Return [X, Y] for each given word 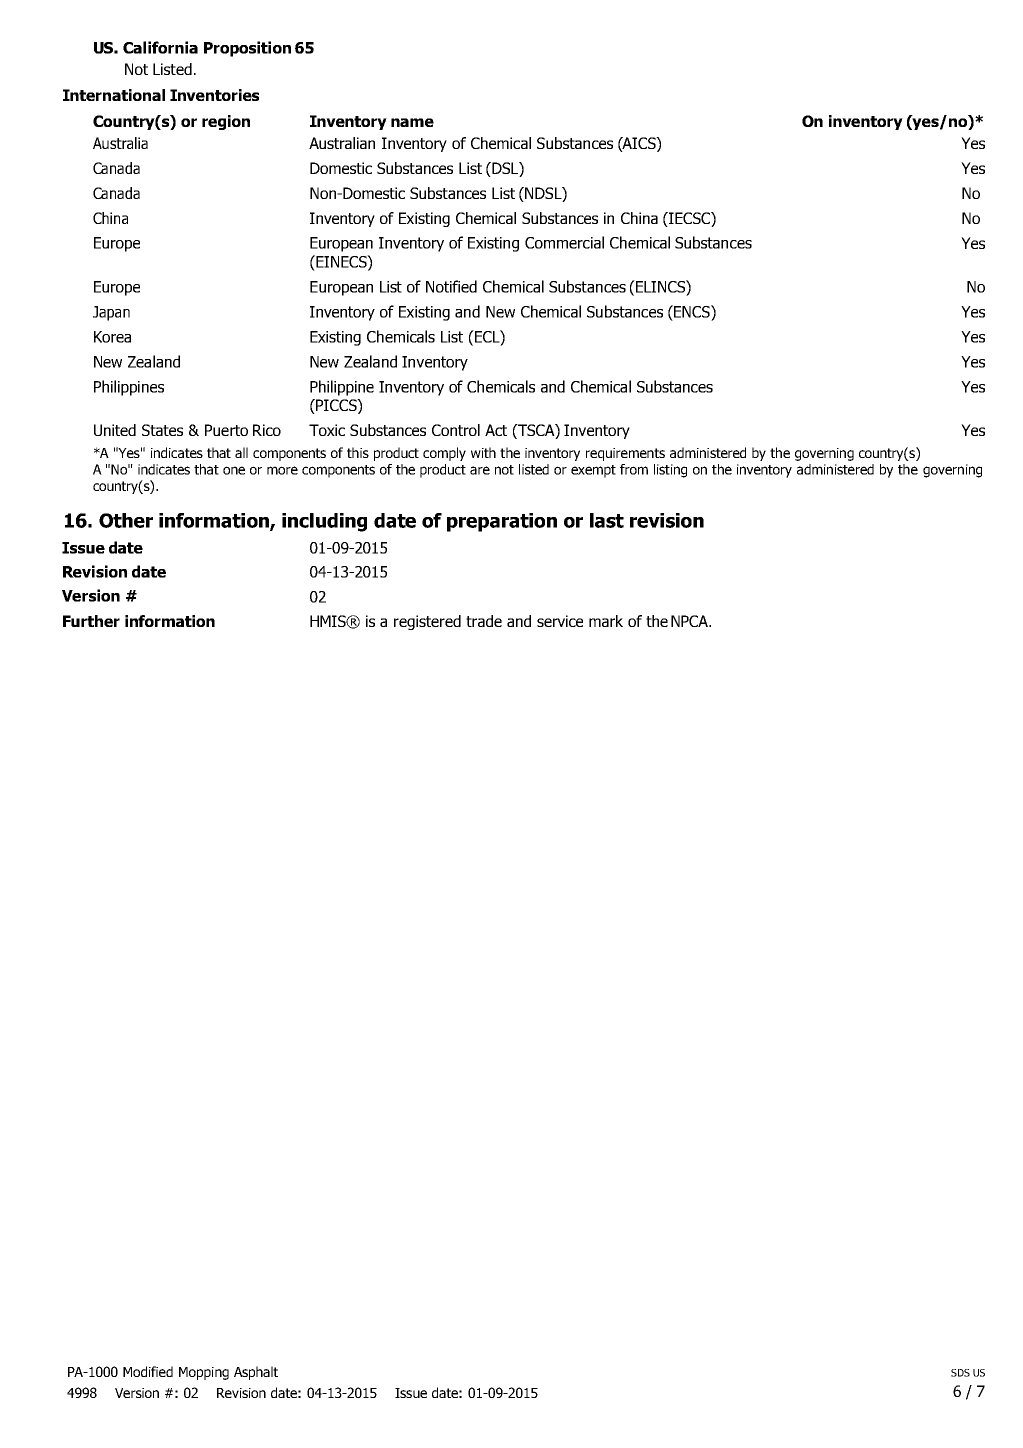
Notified [451, 286]
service [560, 621]
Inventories [214, 95]
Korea [112, 337]
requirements [625, 454]
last [607, 520]
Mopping [204, 1373]
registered [427, 622]
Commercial [564, 242]
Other [126, 520]
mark [606, 621]
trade [484, 621]
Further [91, 621]
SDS [960, 1373]
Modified [148, 1371]
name [412, 122]
